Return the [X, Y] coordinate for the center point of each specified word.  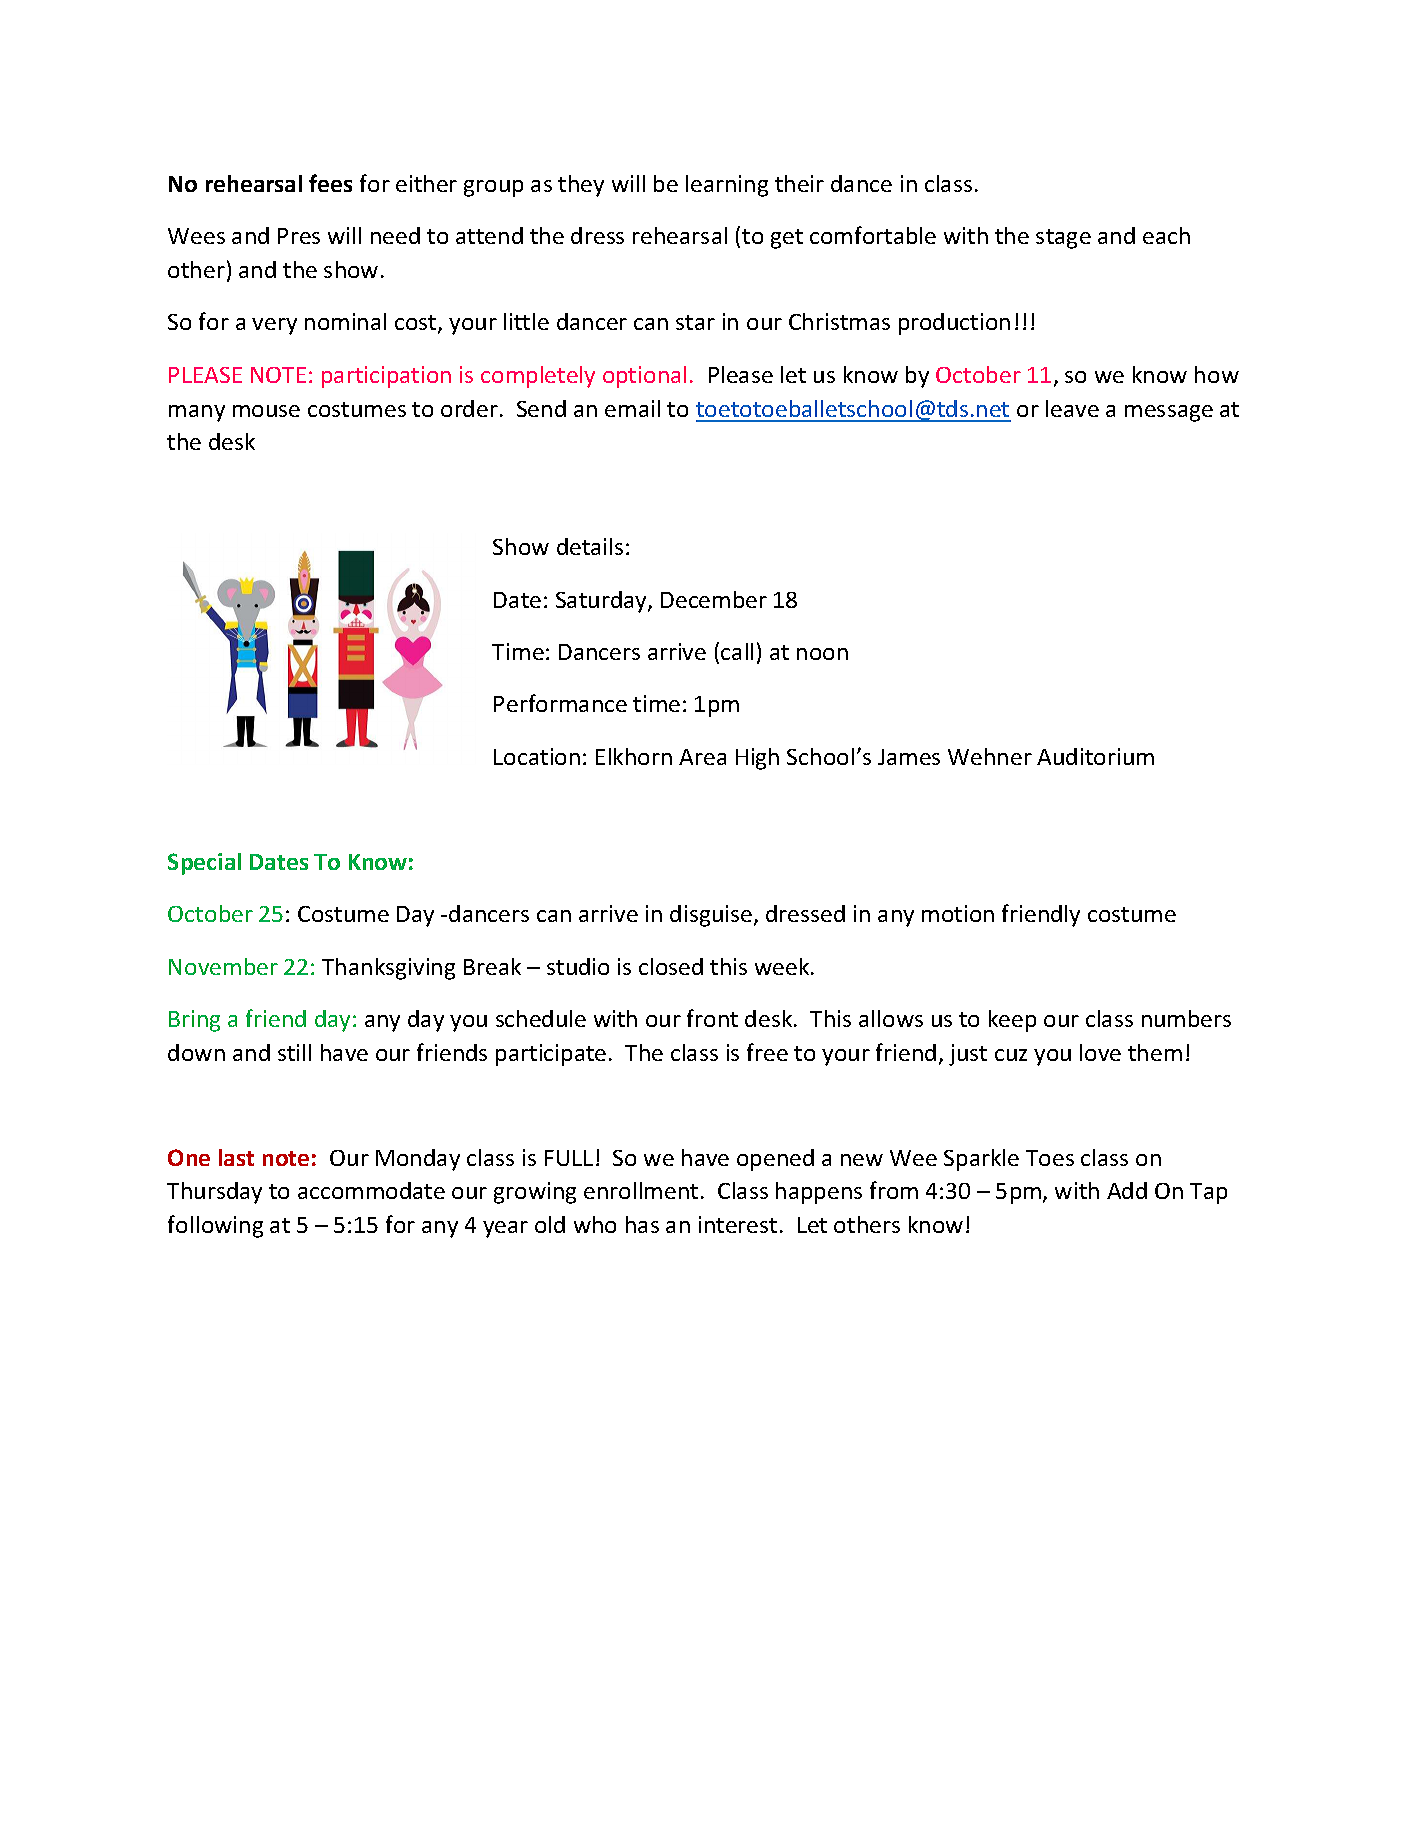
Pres [299, 236]
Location [537, 756]
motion [958, 913]
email [632, 408]
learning [727, 186]
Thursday [214, 1193]
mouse [266, 411]
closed [671, 966]
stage [1063, 239]
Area [702, 757]
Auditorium [1095, 756]
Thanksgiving [388, 969]
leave [1072, 408]
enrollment [641, 1190]
